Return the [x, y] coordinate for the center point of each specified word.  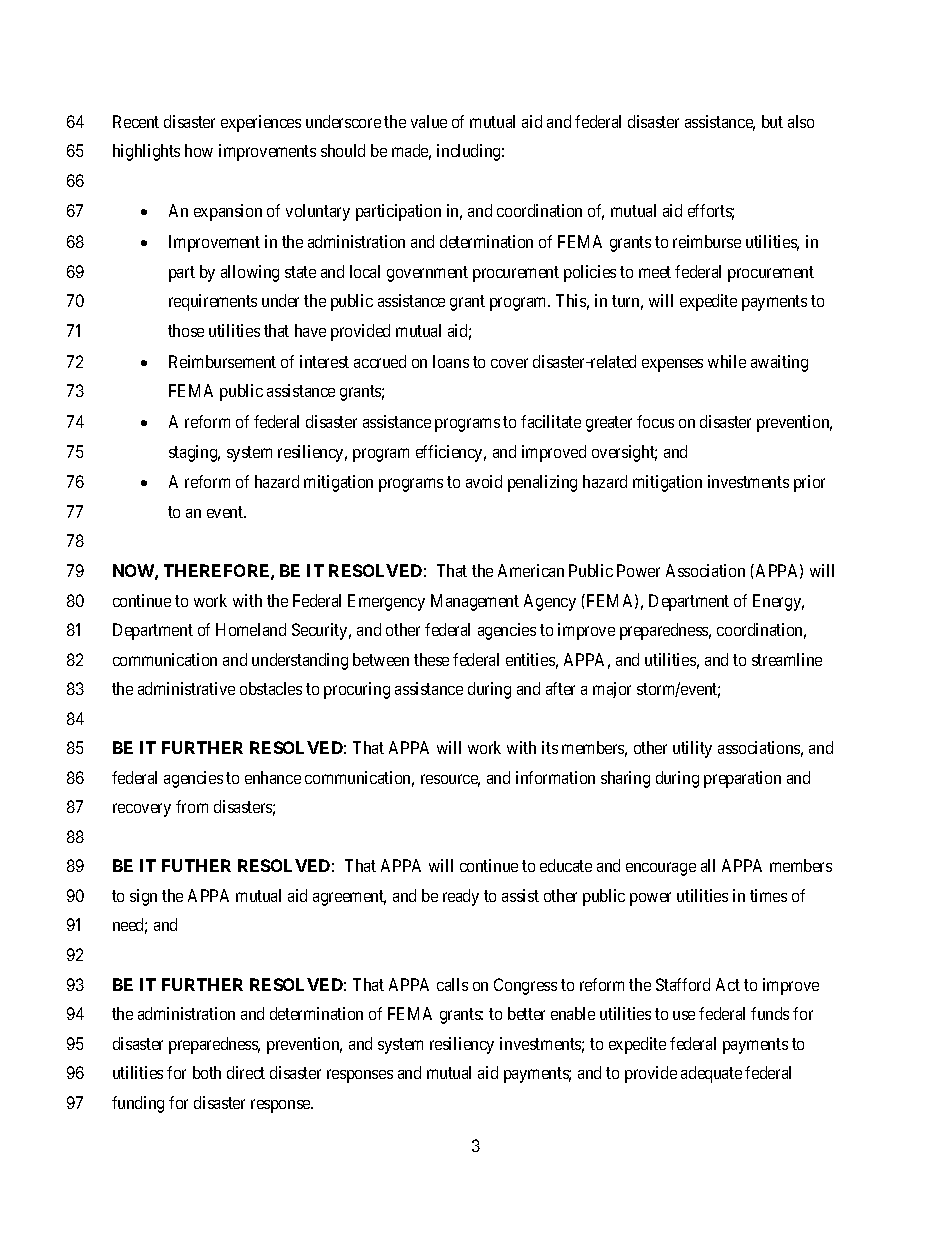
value [429, 121]
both [207, 1072]
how [199, 150]
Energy [778, 602]
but [772, 121]
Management [475, 602]
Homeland [251, 629]
